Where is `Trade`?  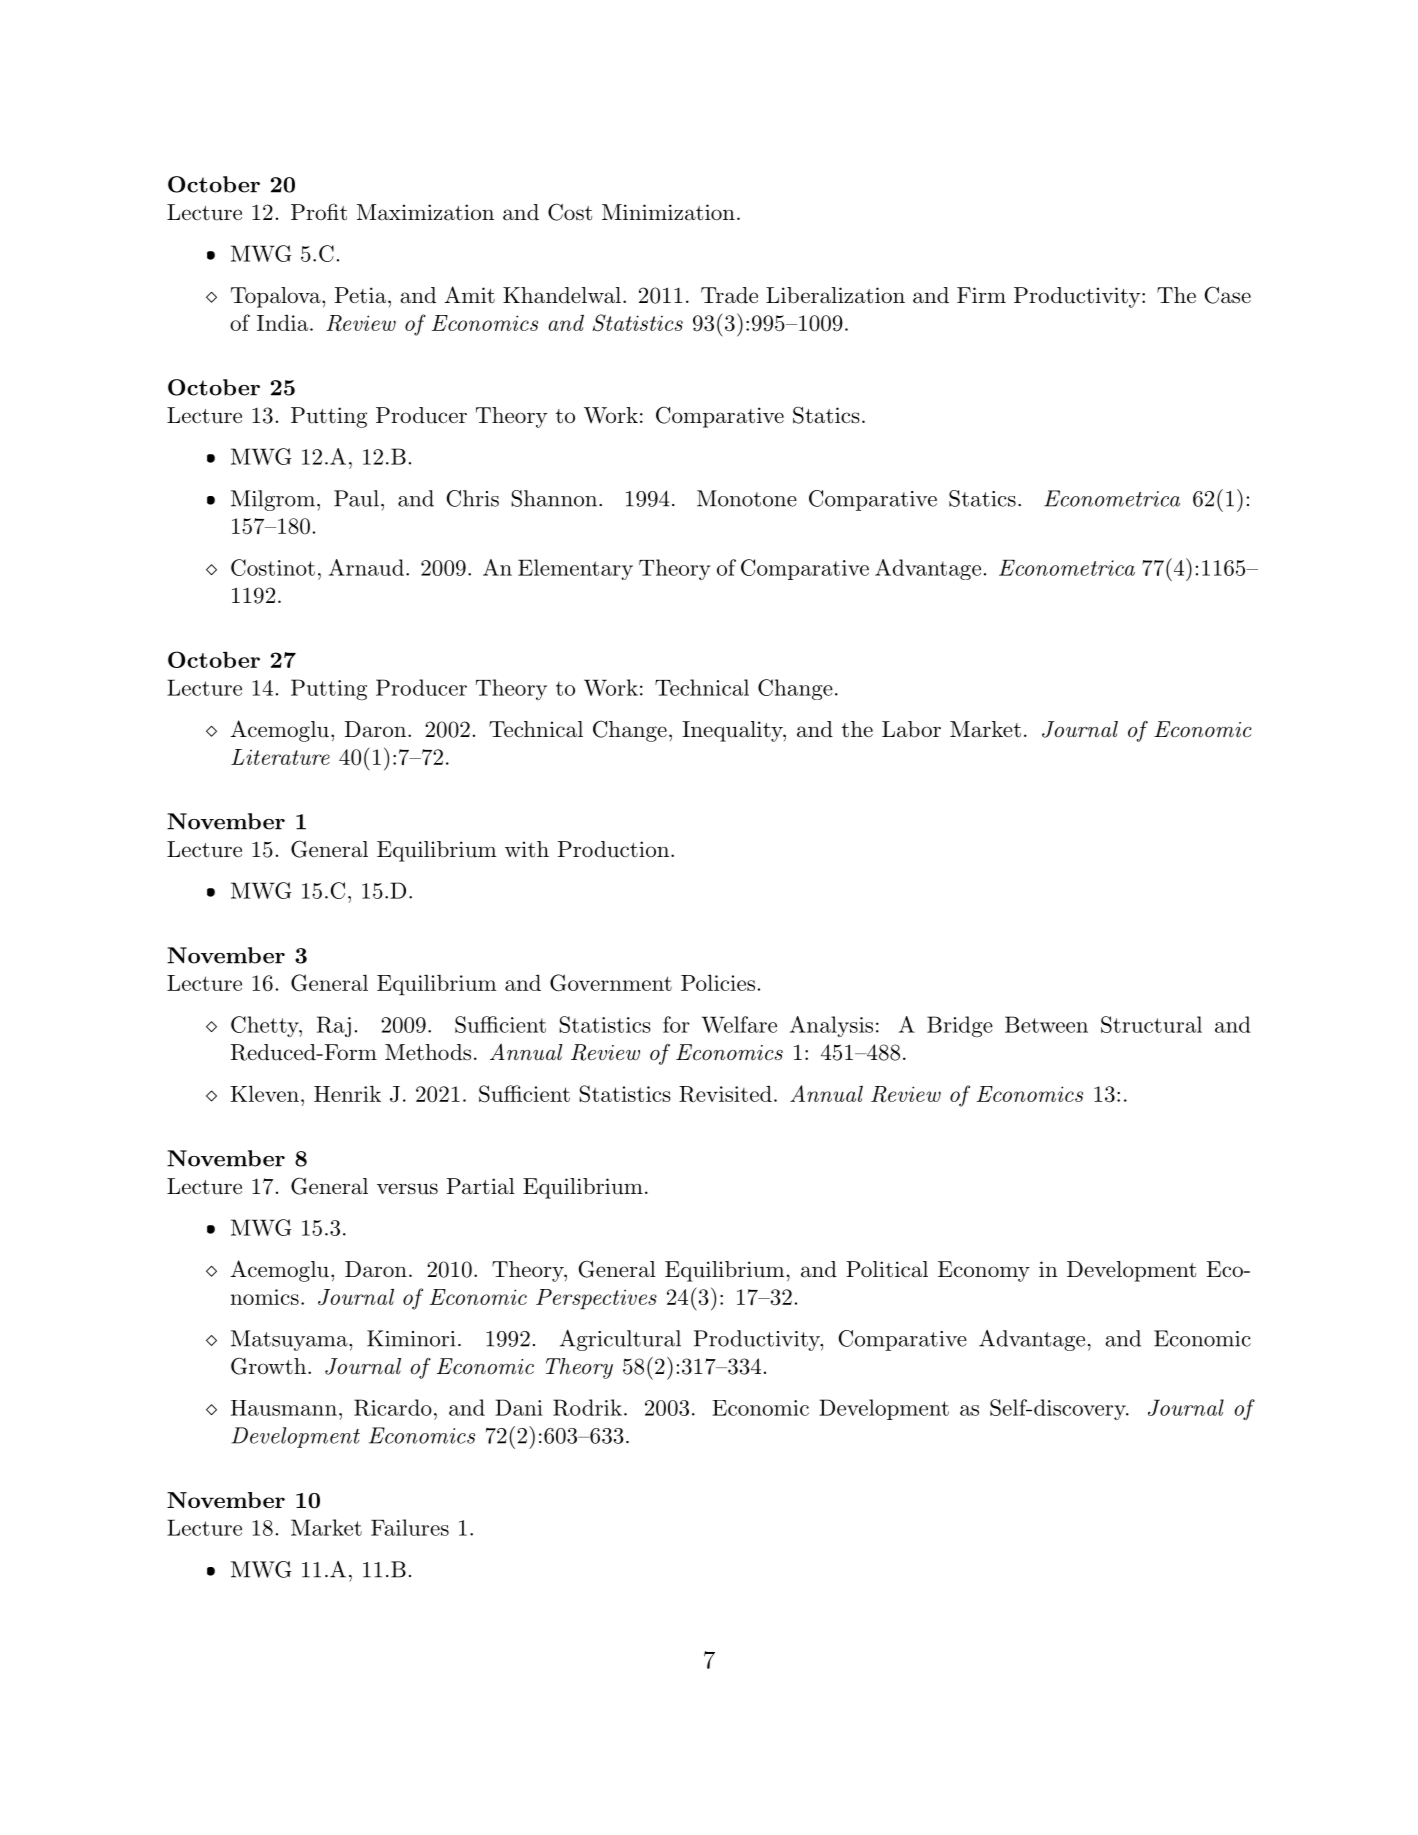 Trade is located at coordinates (729, 295).
